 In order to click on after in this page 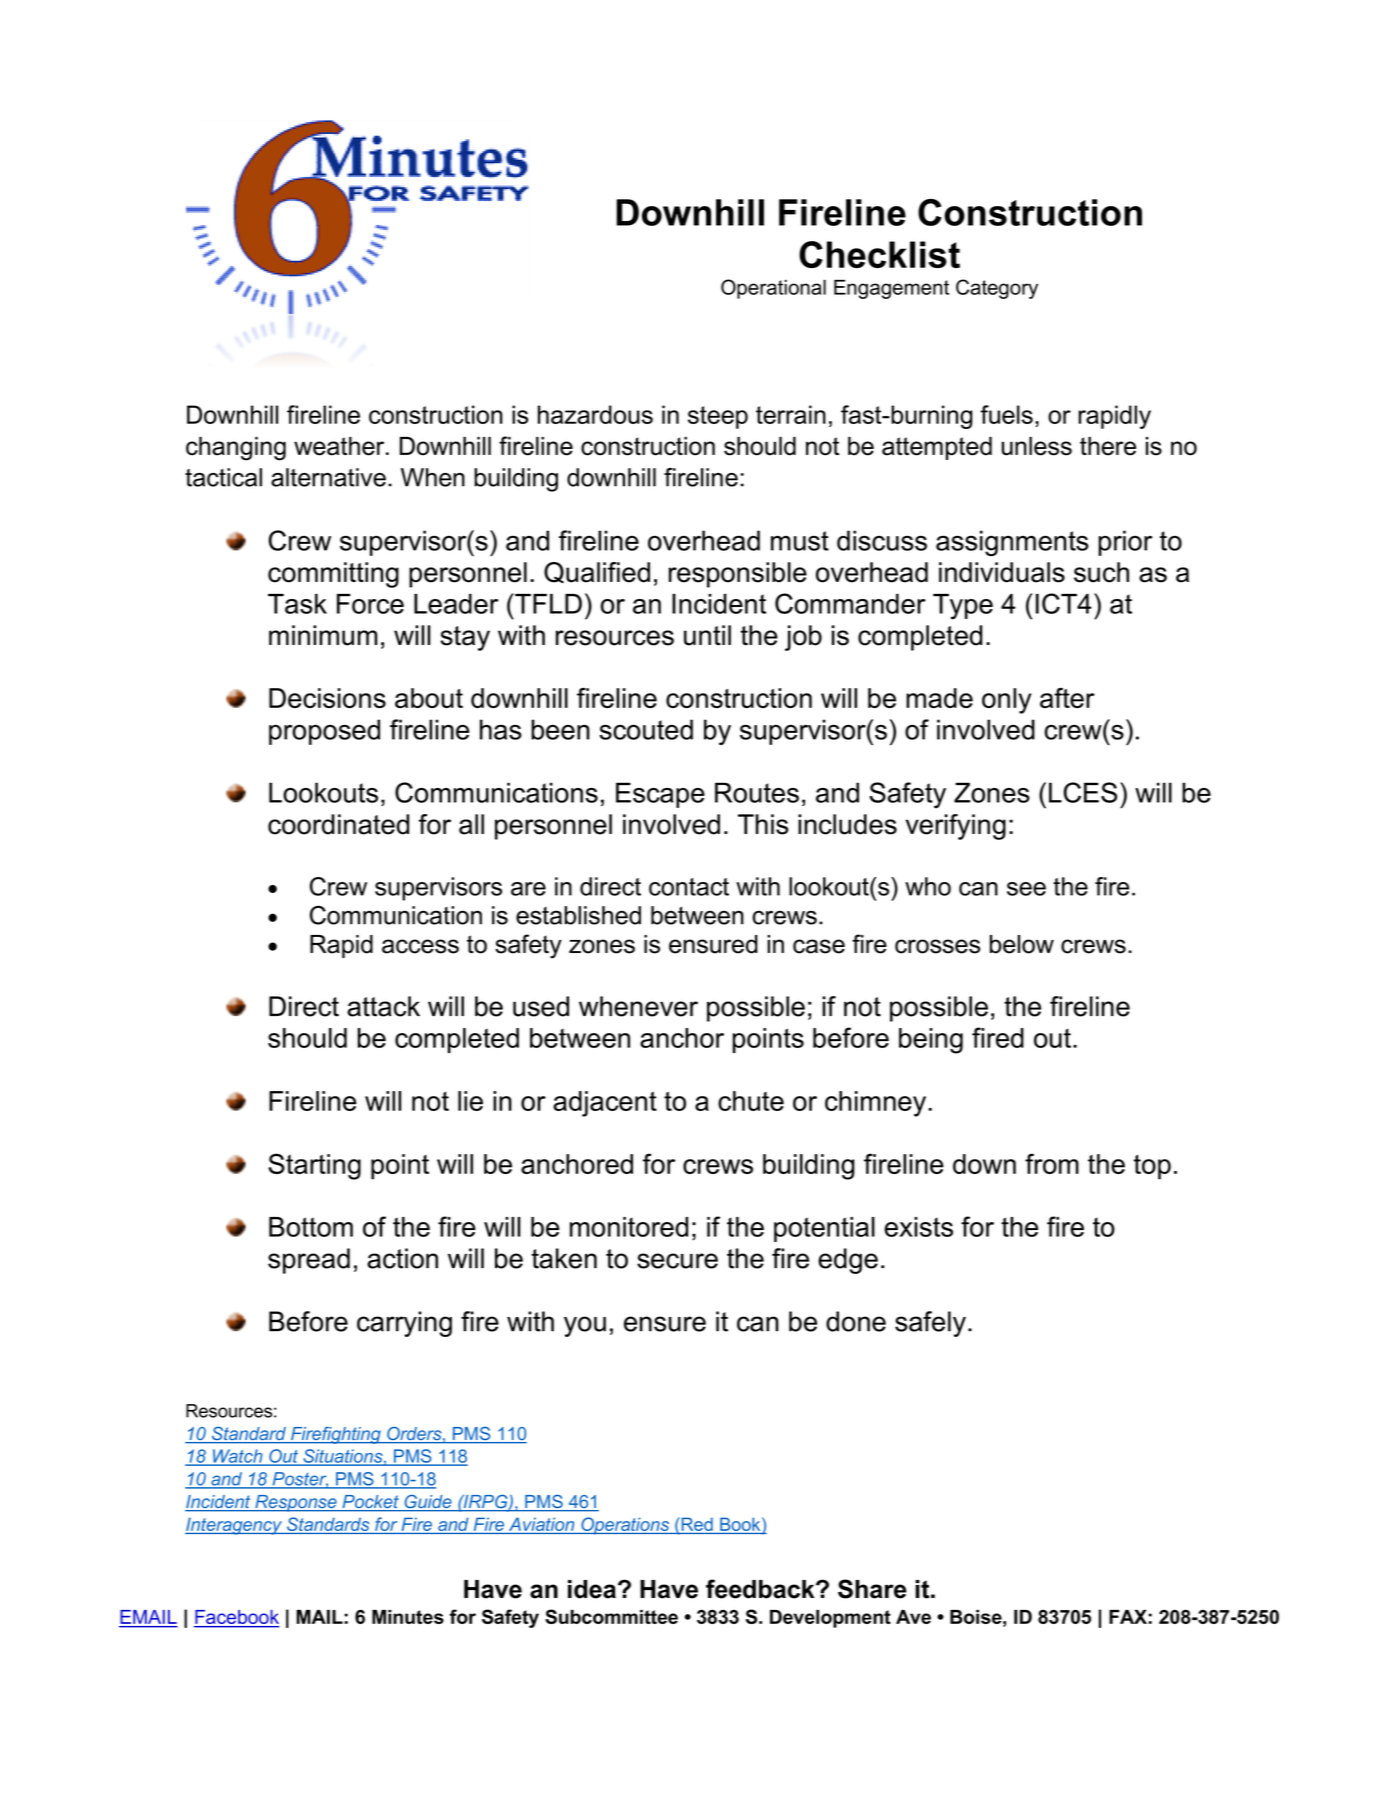, I will do `click(1067, 698)`.
